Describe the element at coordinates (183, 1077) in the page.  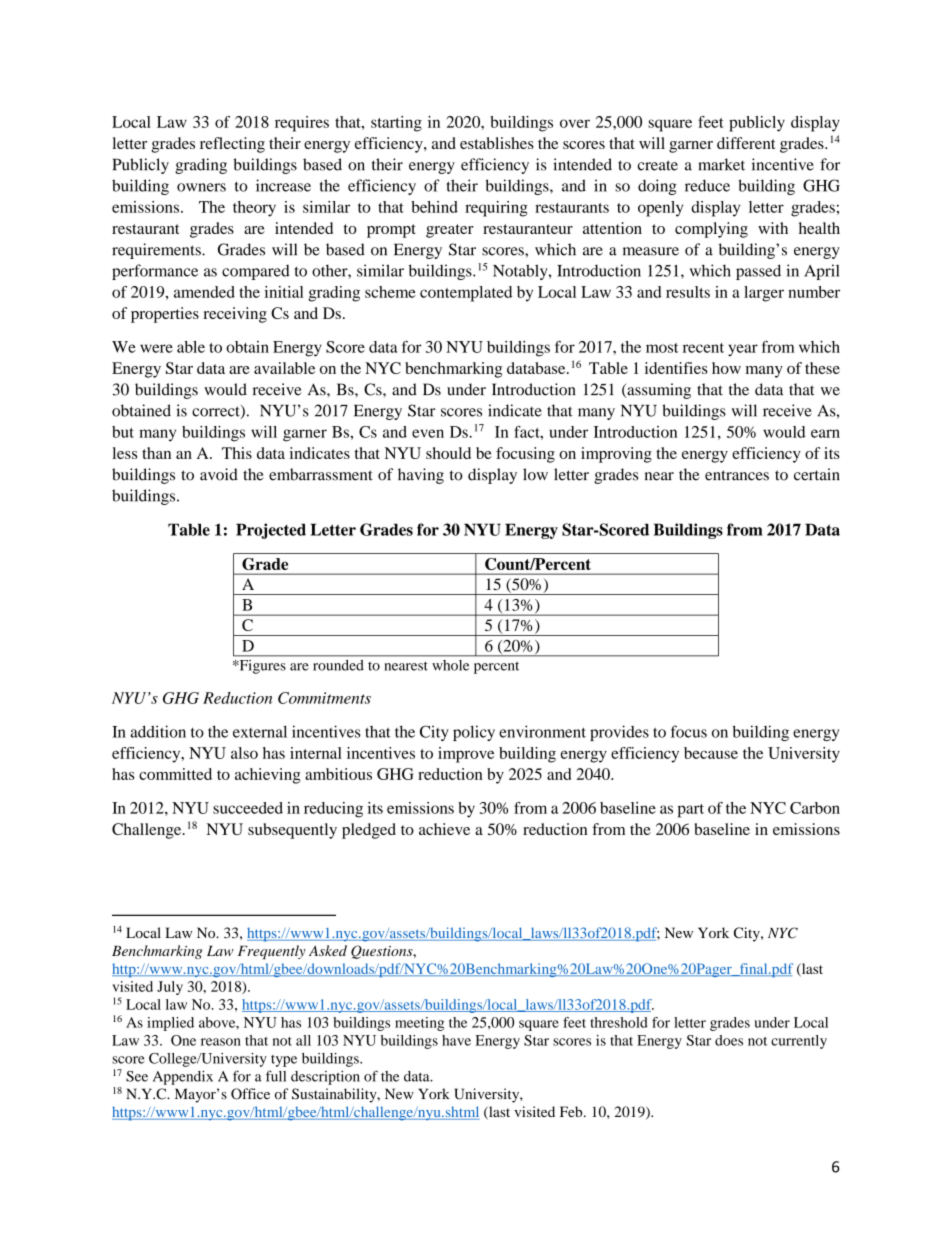
I see `Appendix` at that location.
